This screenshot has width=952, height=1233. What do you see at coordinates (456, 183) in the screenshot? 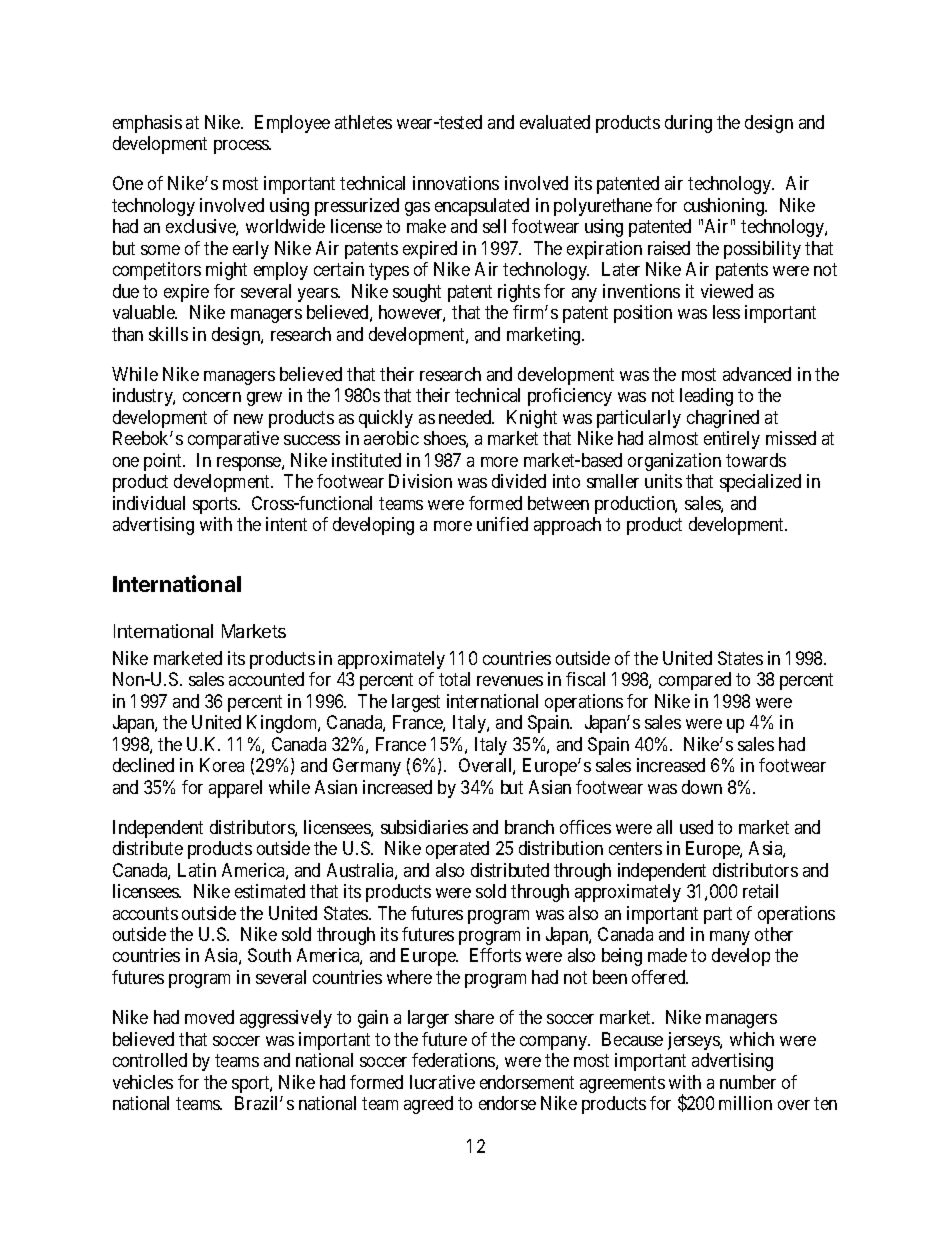
I see `innovations` at bounding box center [456, 183].
